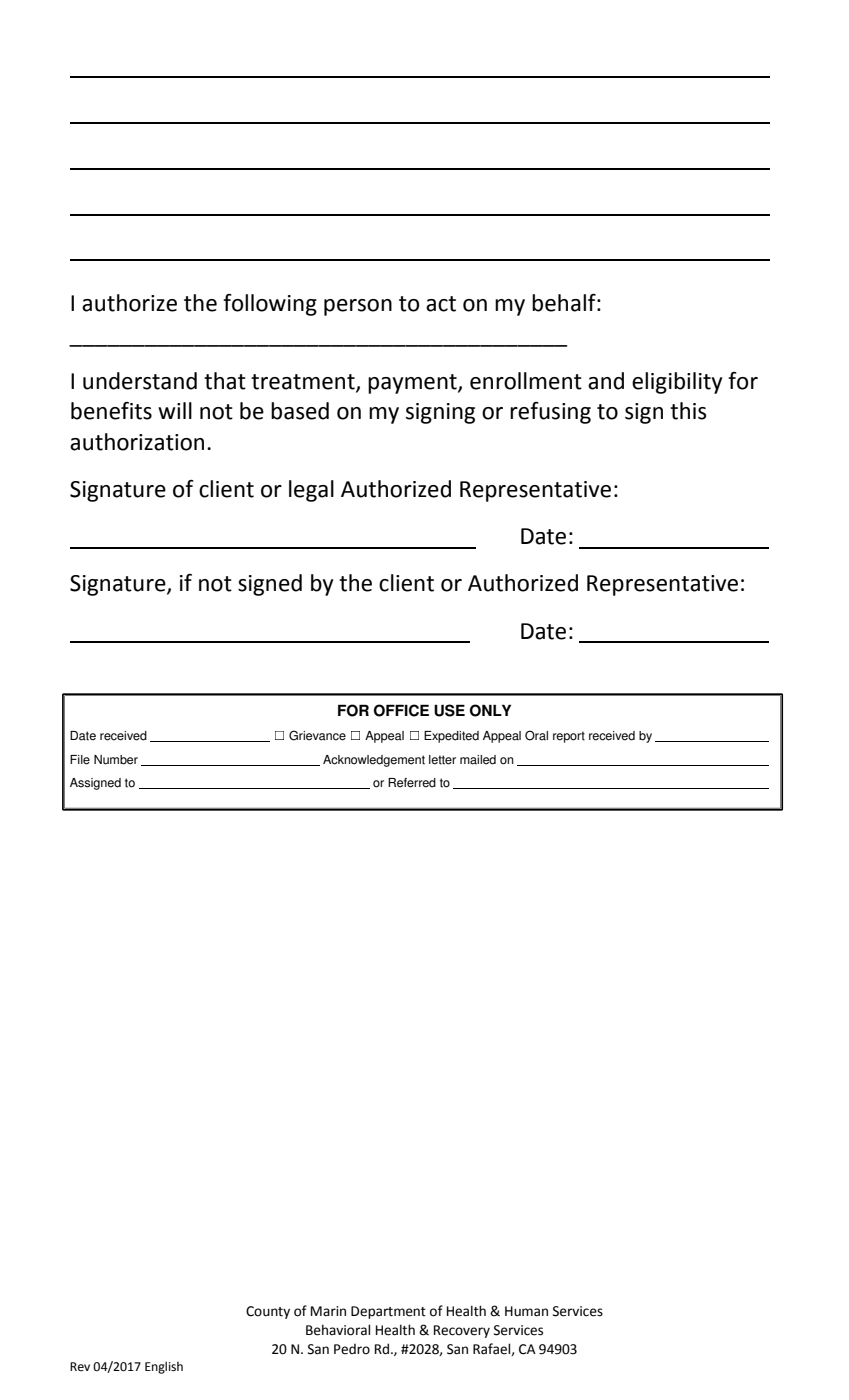  What do you see at coordinates (569, 737) in the image?
I see `report` at bounding box center [569, 737].
